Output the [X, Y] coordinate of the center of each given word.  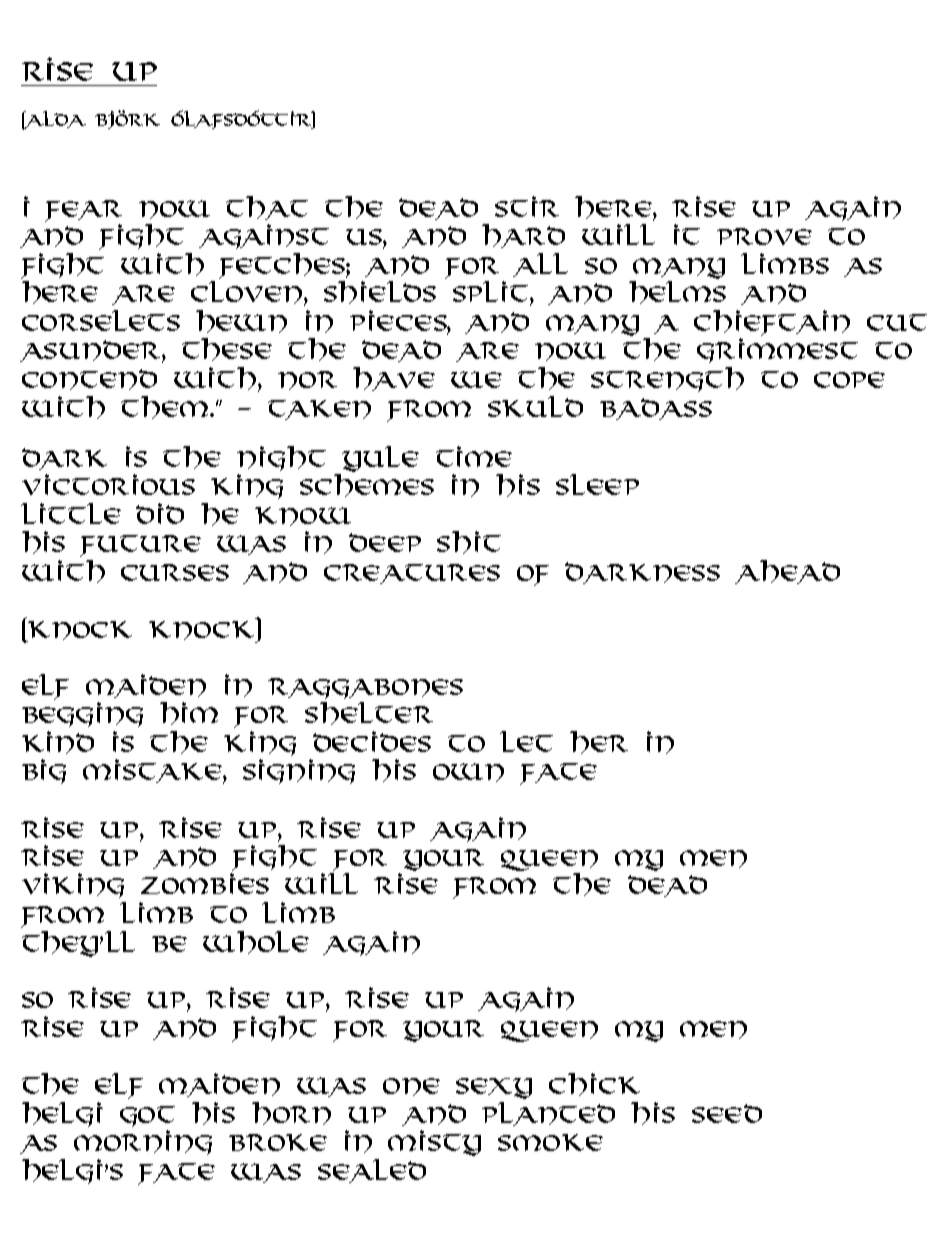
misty [434, 1143]
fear [83, 211]
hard [523, 236]
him [189, 713]
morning [143, 1142]
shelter [369, 713]
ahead [787, 572]
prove [764, 236]
